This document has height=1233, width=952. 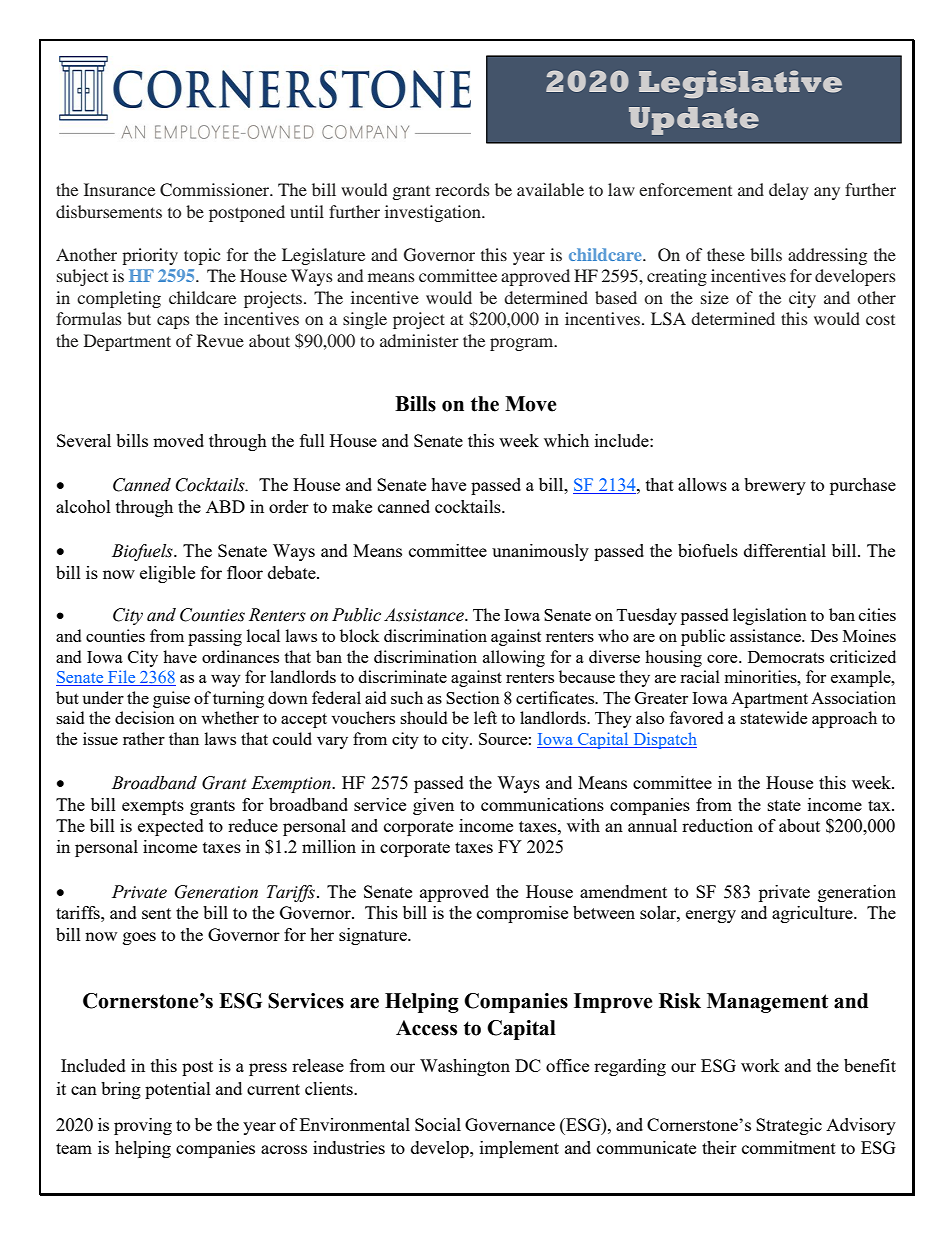 What do you see at coordinates (433, 806) in the document?
I see `given` at bounding box center [433, 806].
